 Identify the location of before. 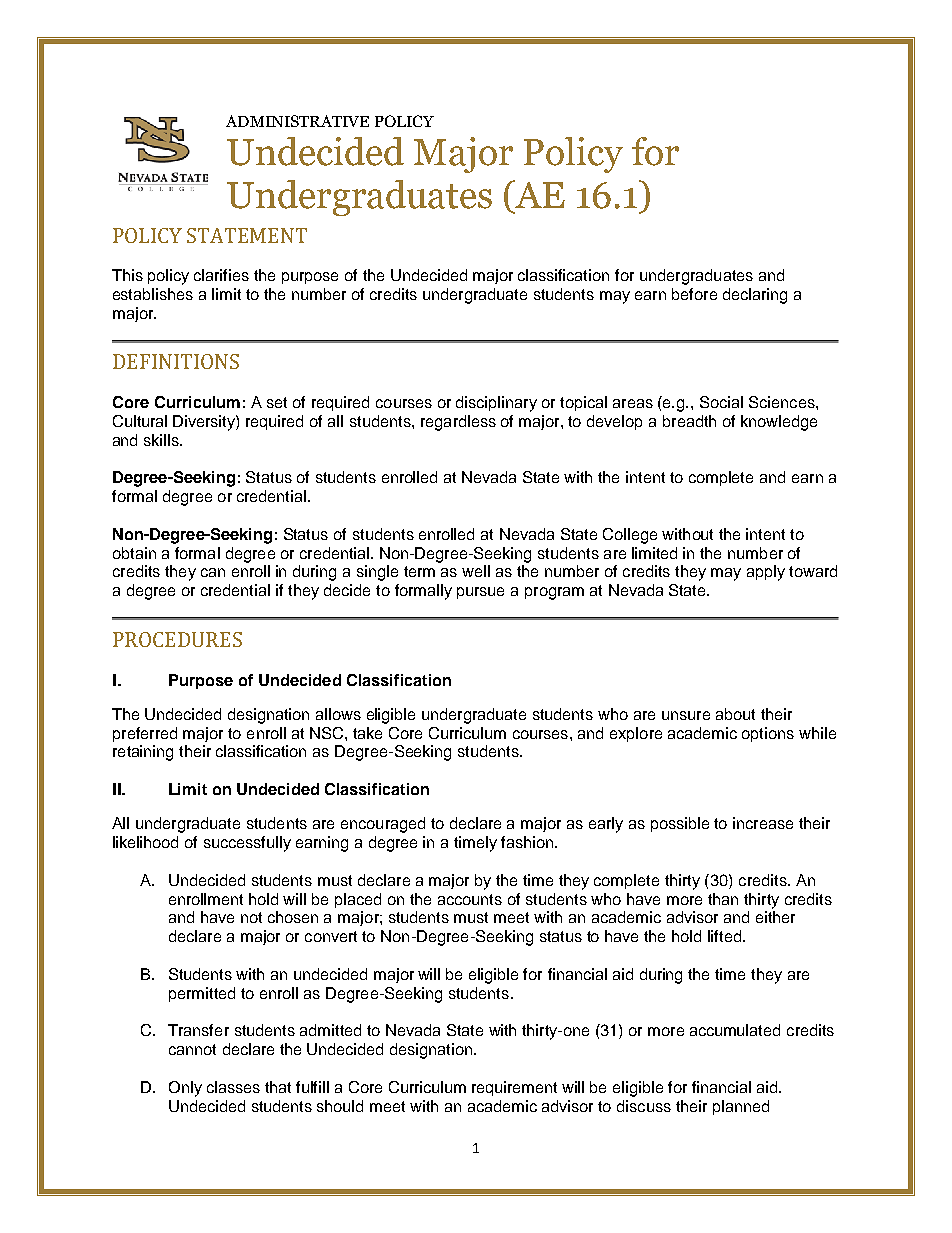
(694, 294).
